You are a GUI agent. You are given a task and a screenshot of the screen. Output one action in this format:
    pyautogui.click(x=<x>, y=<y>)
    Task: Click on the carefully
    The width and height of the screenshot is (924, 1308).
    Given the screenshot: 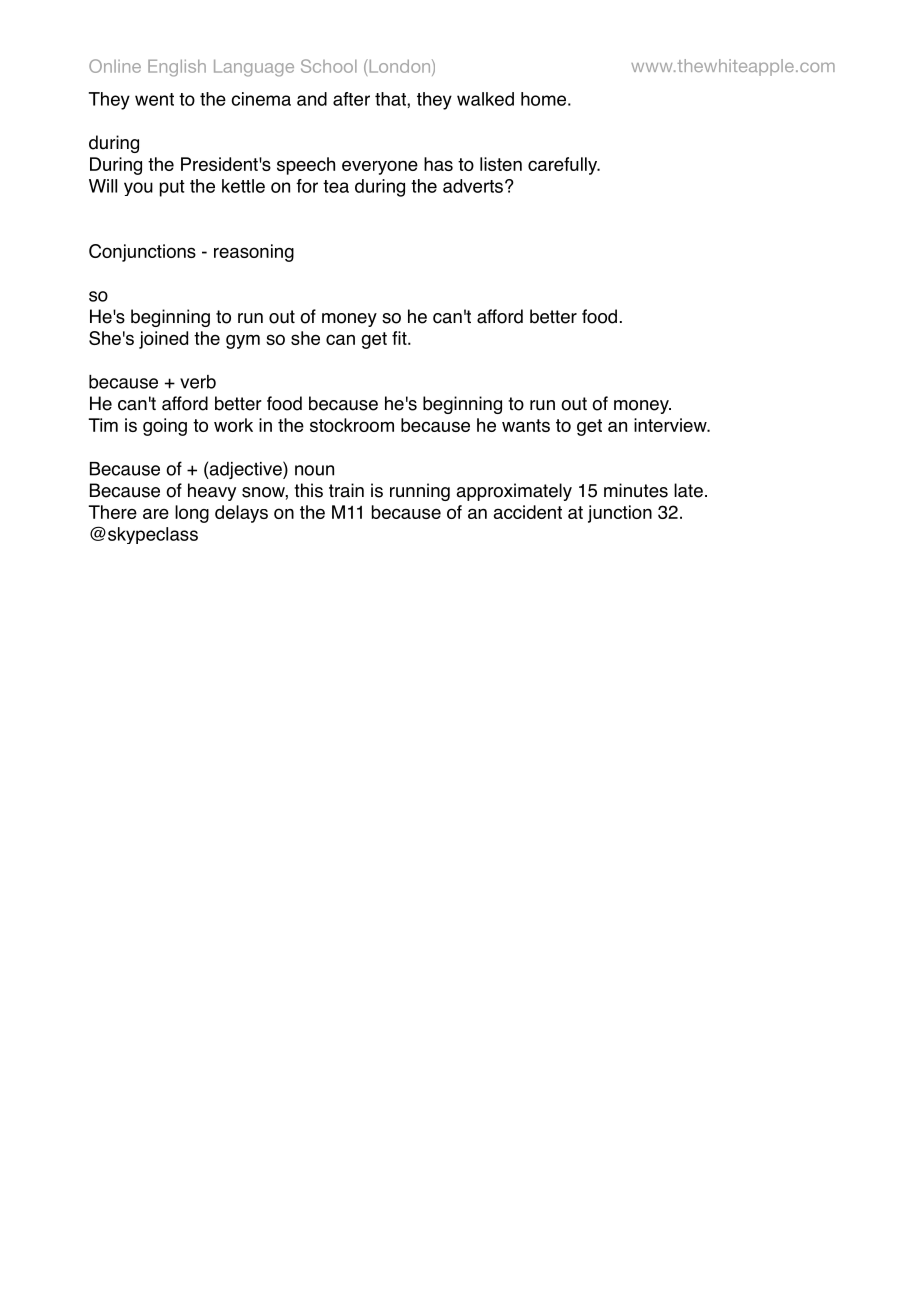 What is the action you would take?
    pyautogui.click(x=564, y=166)
